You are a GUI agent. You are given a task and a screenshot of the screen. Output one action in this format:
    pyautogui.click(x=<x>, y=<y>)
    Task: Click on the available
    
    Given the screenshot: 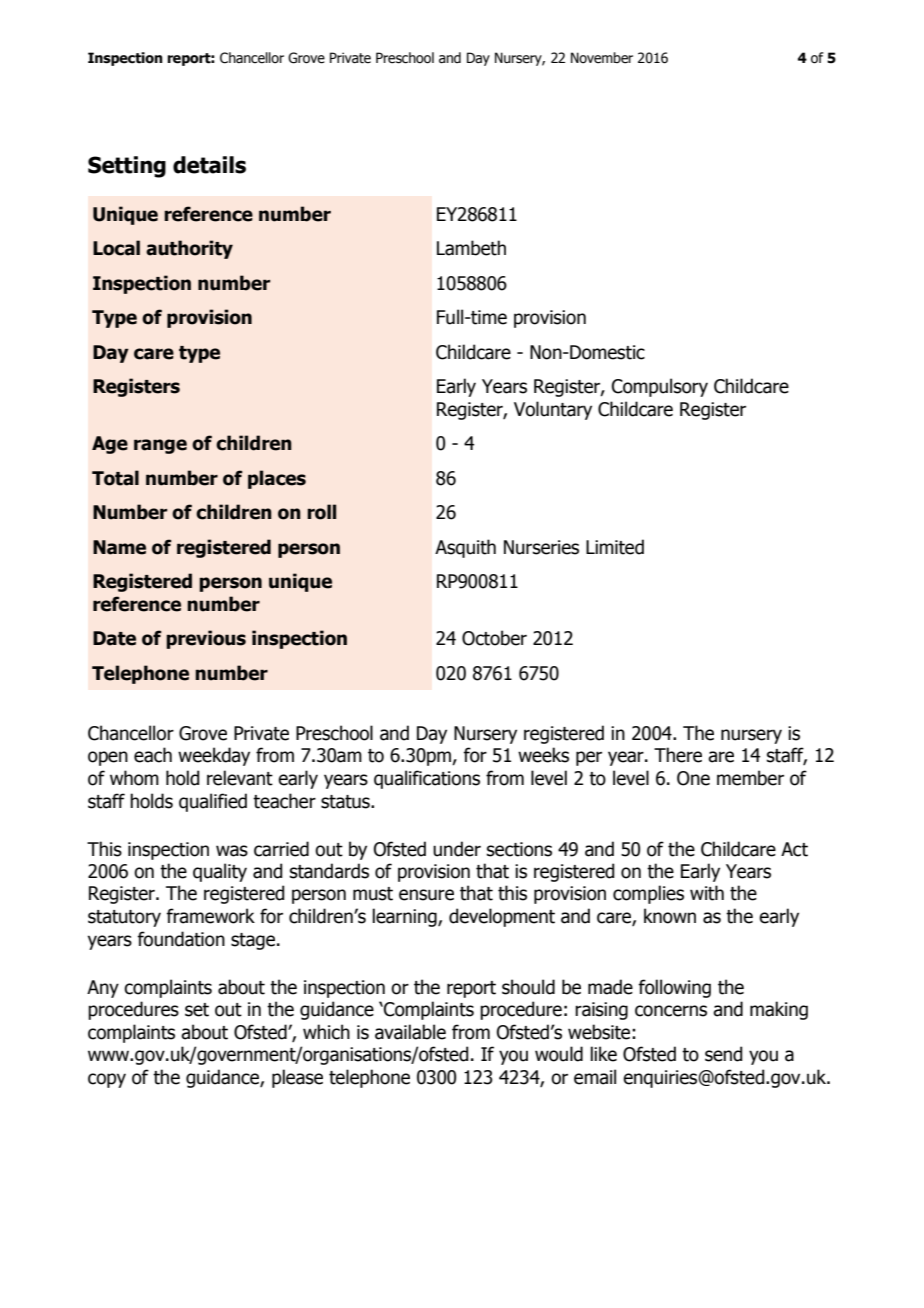 What is the action you would take?
    pyautogui.click(x=410, y=1032)
